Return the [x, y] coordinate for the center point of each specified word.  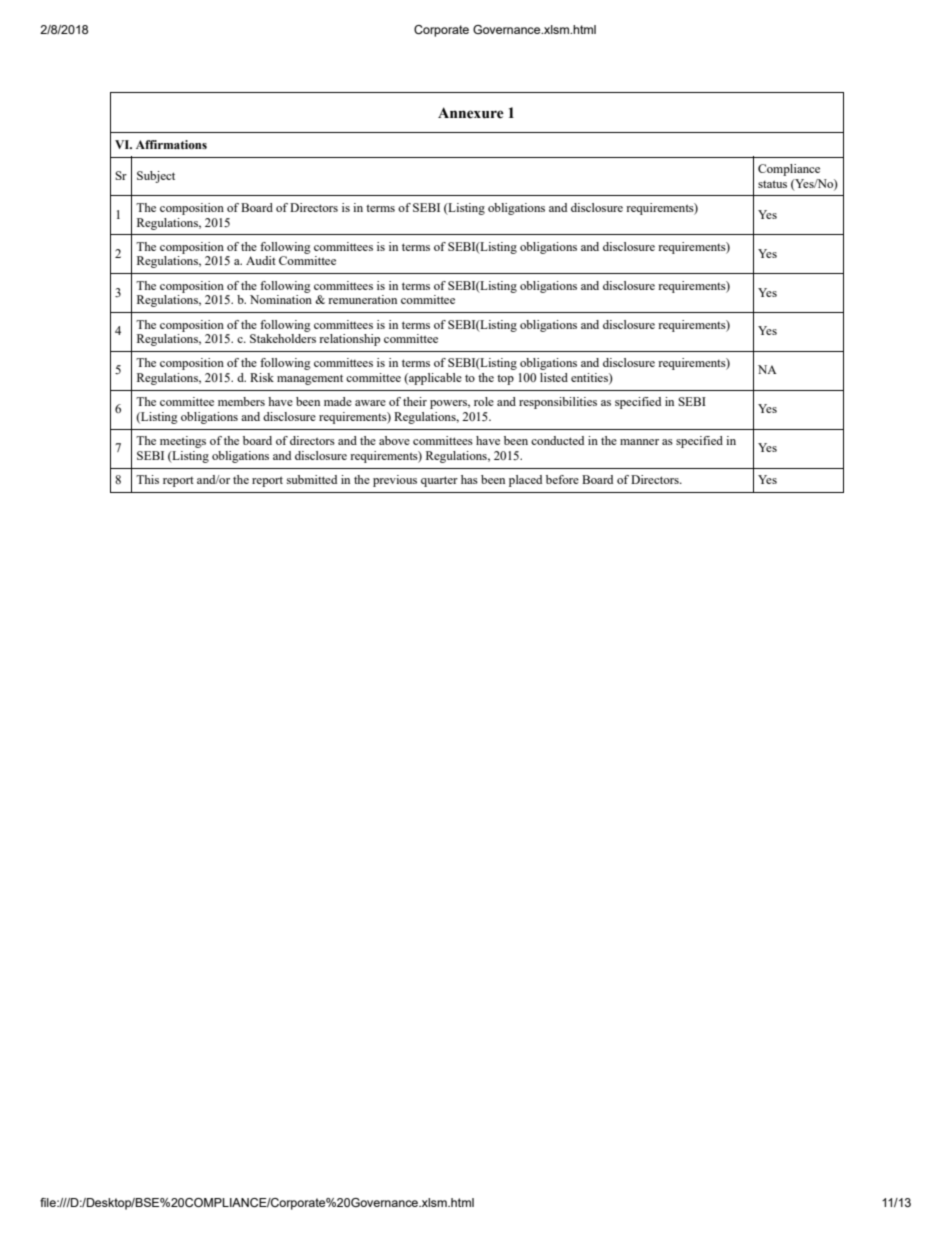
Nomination [281, 299]
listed [554, 377]
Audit [261, 260]
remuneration [362, 299]
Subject [156, 177]
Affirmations [171, 144]
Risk [262, 377]
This [147, 479]
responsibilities [558, 403]
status [772, 184]
